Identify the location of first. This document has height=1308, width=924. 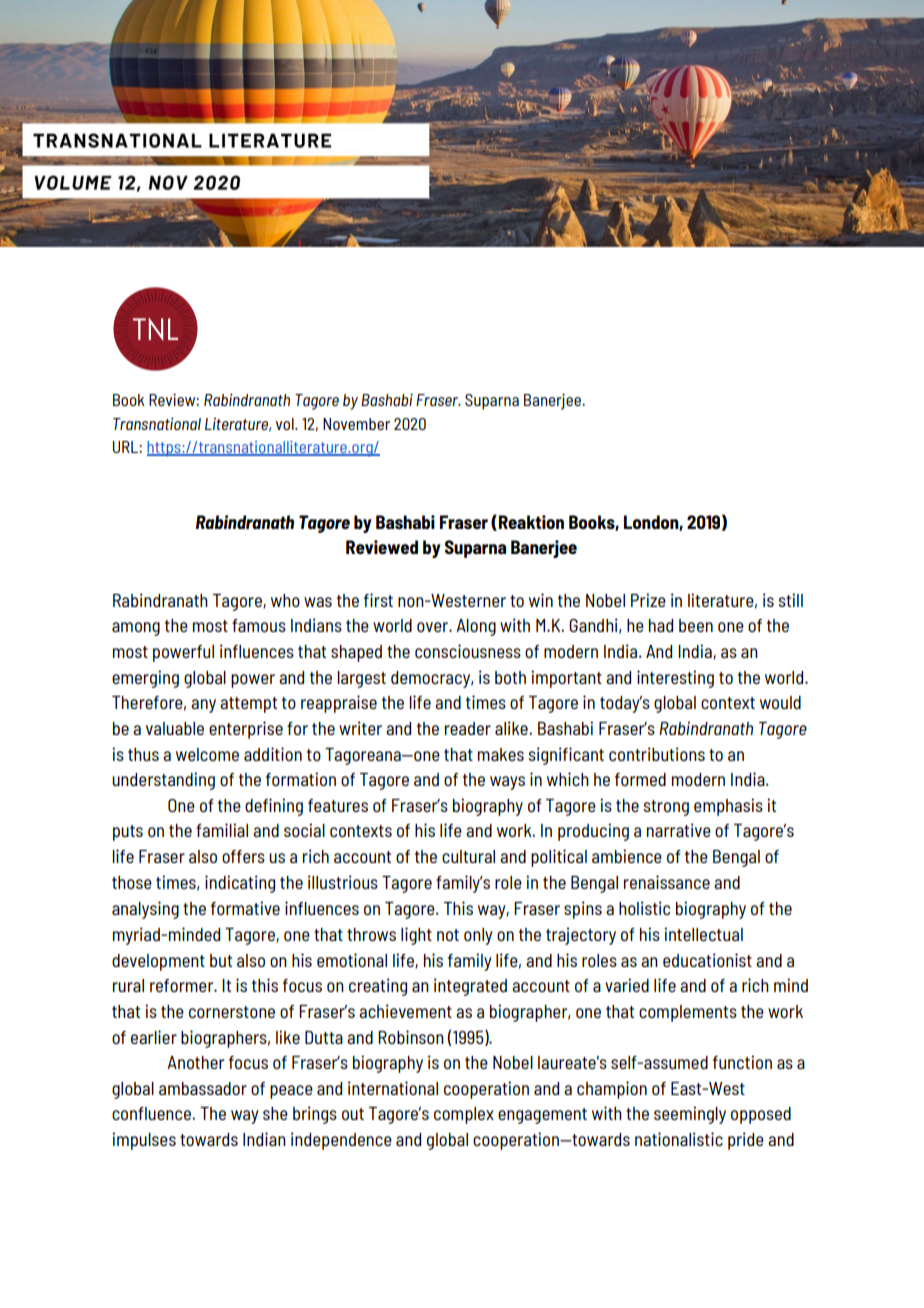
(378, 600).
